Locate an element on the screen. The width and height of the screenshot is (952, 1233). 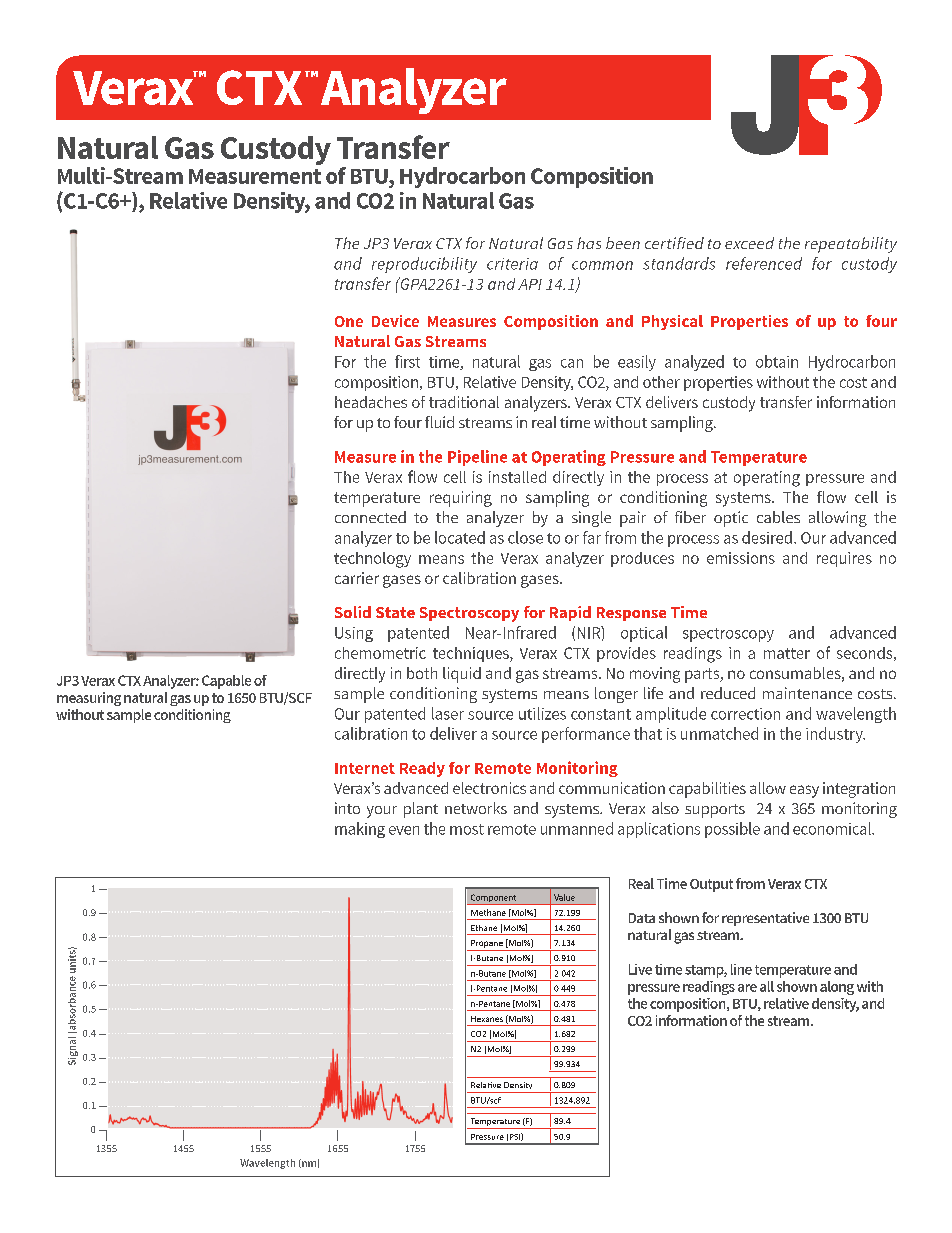
Ready is located at coordinates (422, 769).
